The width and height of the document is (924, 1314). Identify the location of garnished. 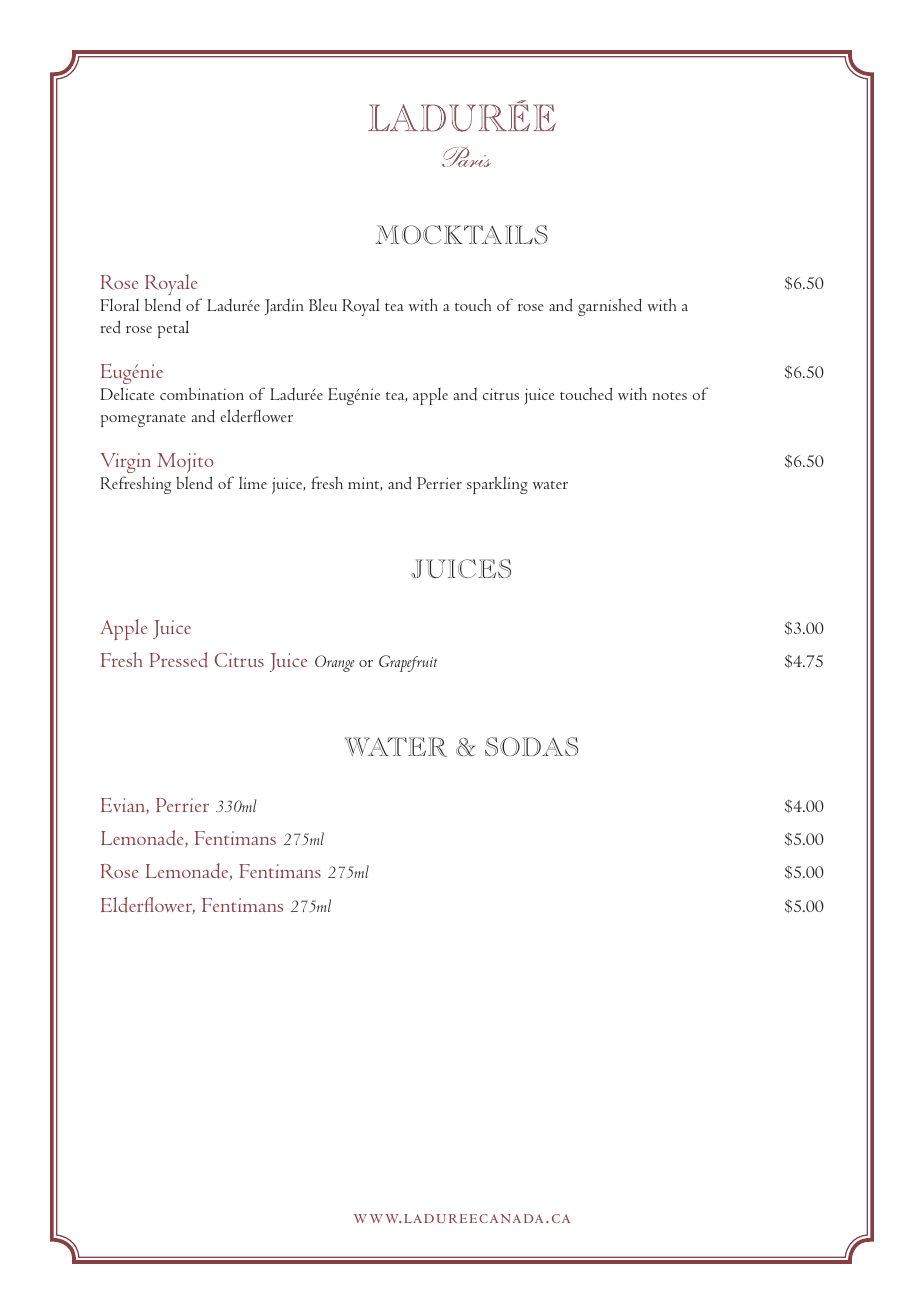
(610, 307).
